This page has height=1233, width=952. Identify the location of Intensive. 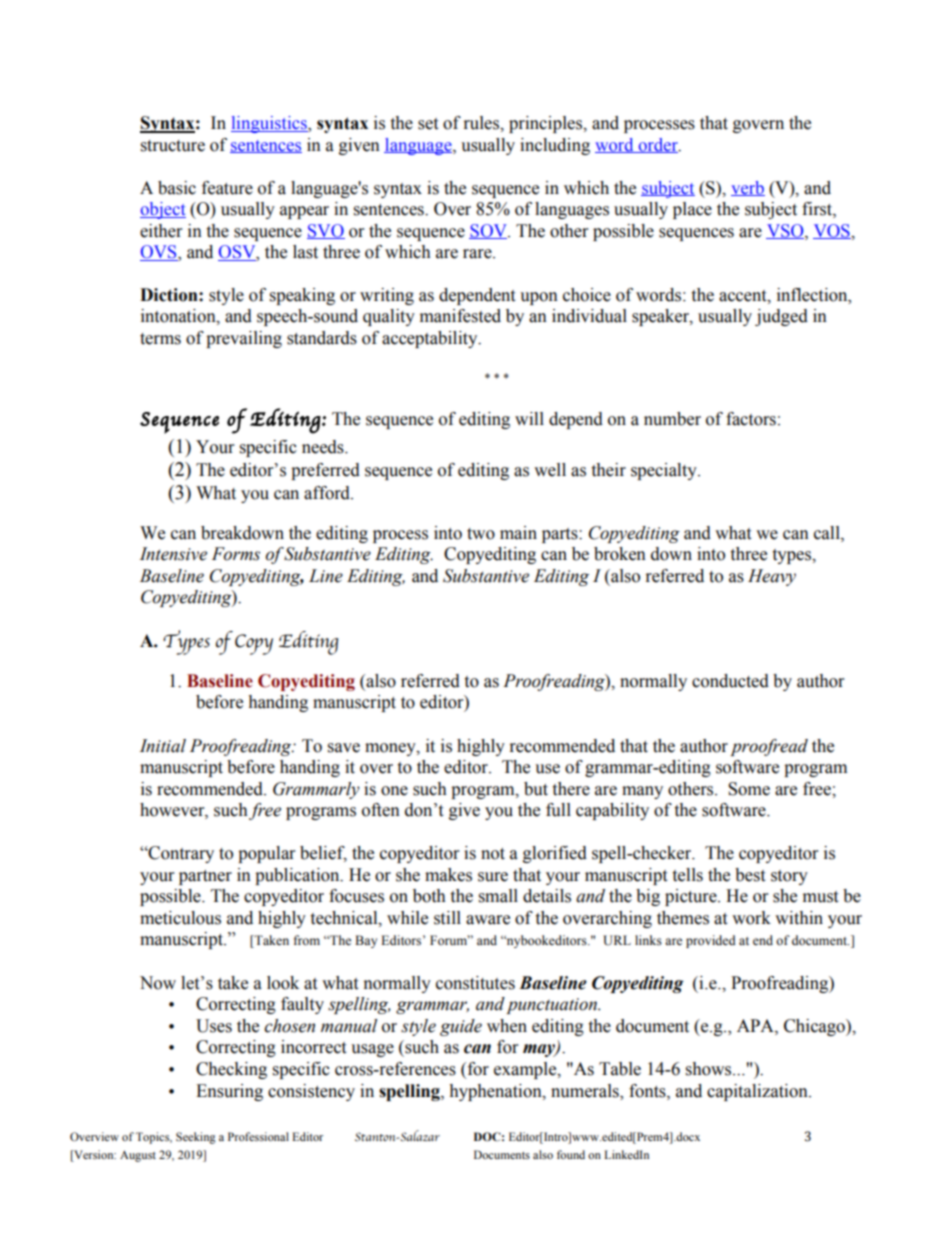
(173, 554).
